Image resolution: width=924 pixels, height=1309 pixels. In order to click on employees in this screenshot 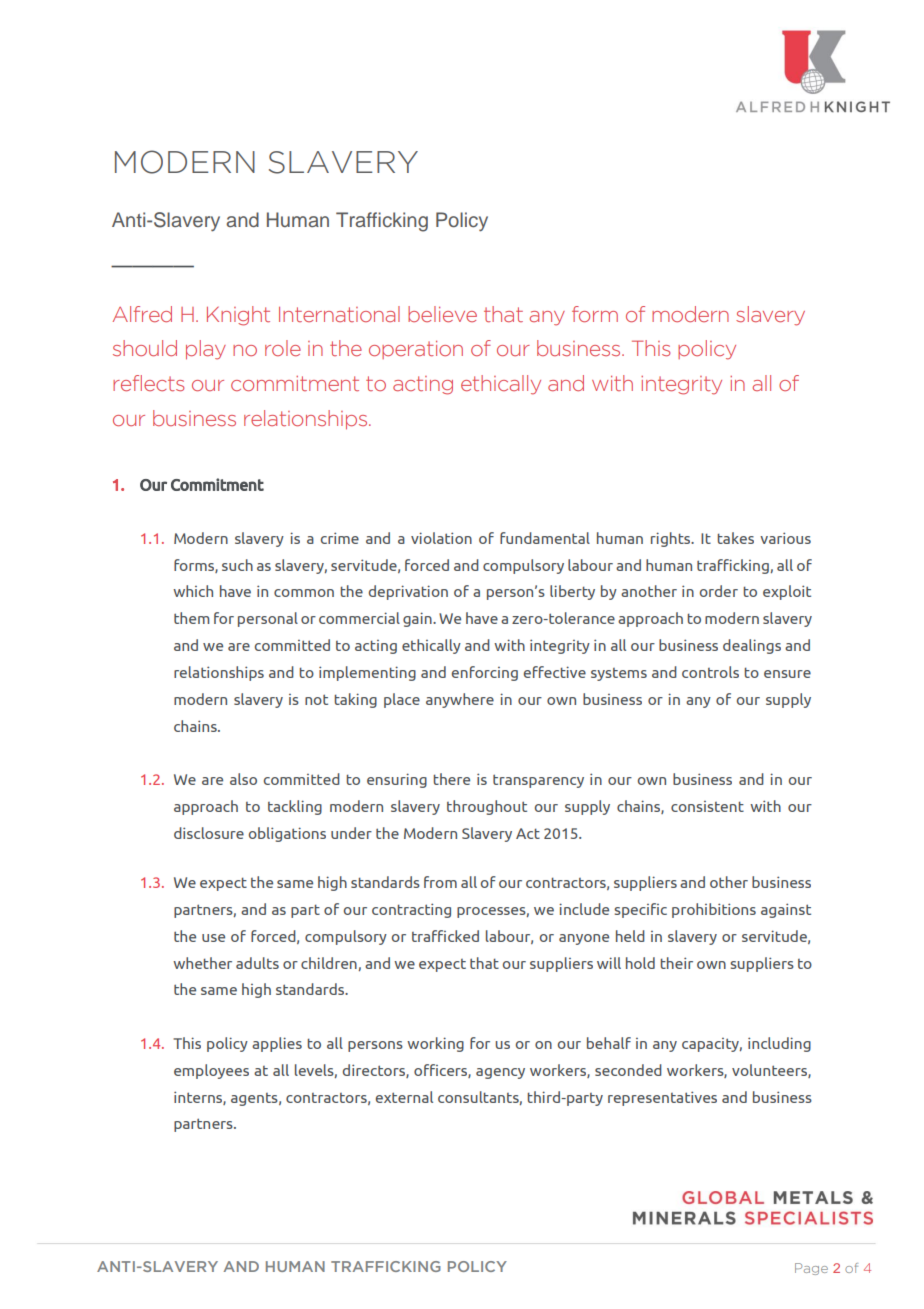, I will do `click(211, 1071)`.
